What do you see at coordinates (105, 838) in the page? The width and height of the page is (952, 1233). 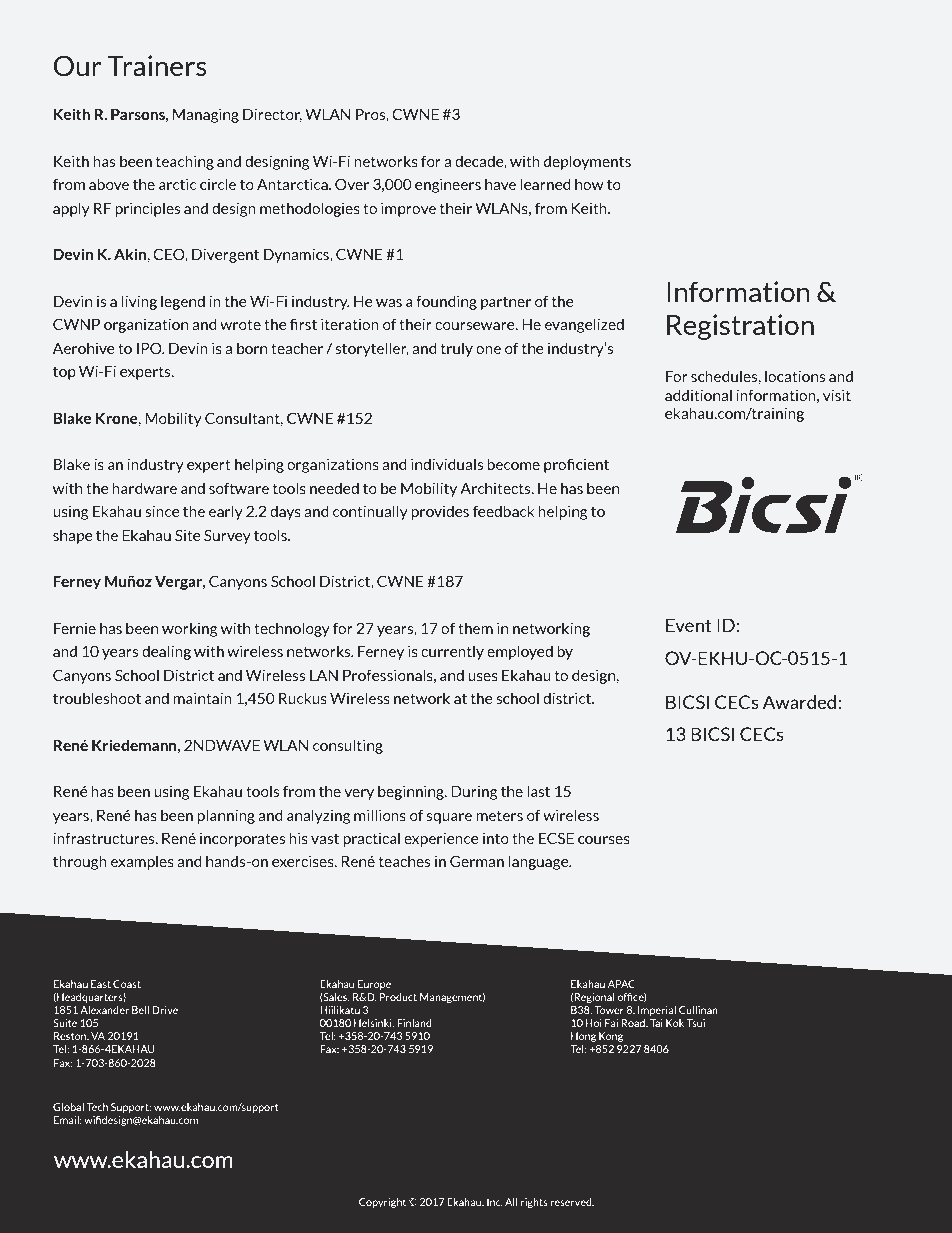 I see `infrastructures` at bounding box center [105, 838].
